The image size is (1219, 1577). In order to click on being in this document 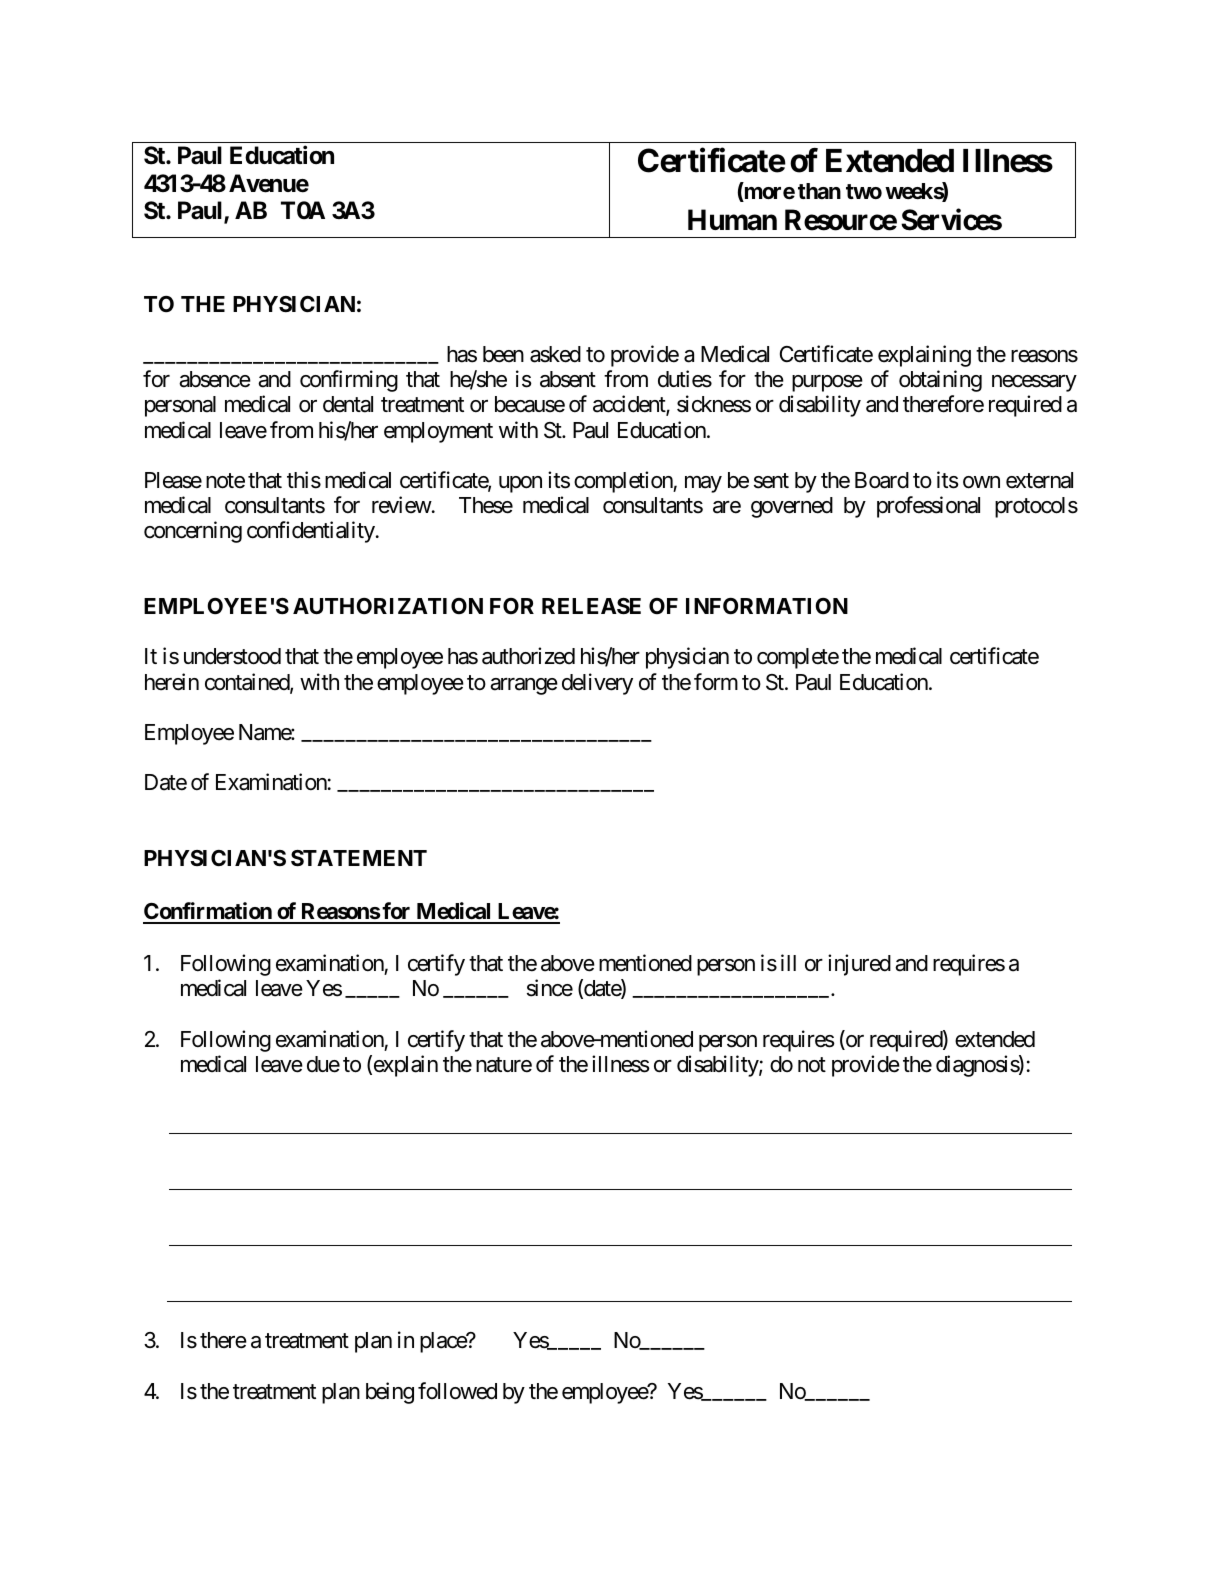, I will do `click(390, 1393)`.
